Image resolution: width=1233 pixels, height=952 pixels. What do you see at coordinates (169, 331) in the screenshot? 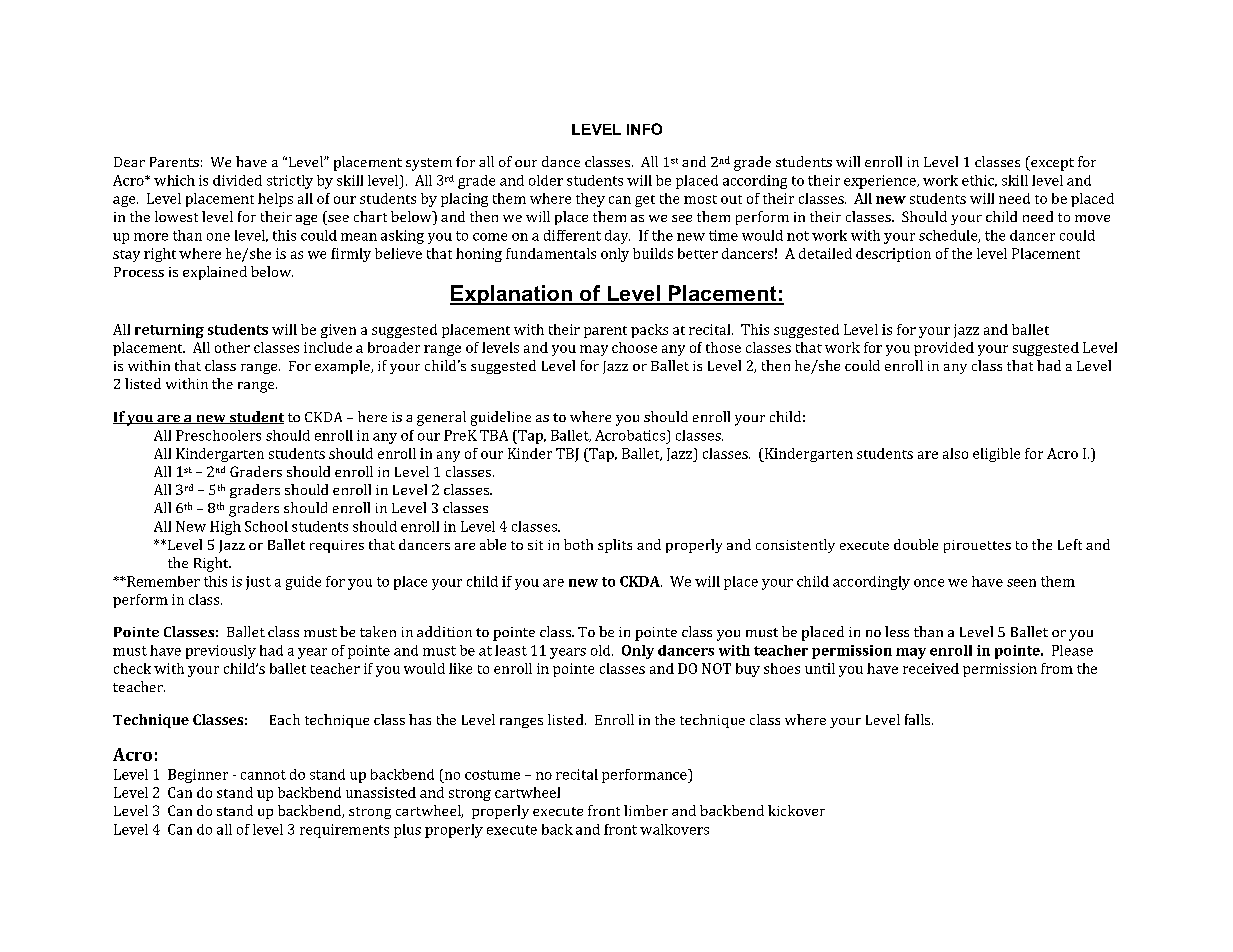
I see `returning` at bounding box center [169, 331].
